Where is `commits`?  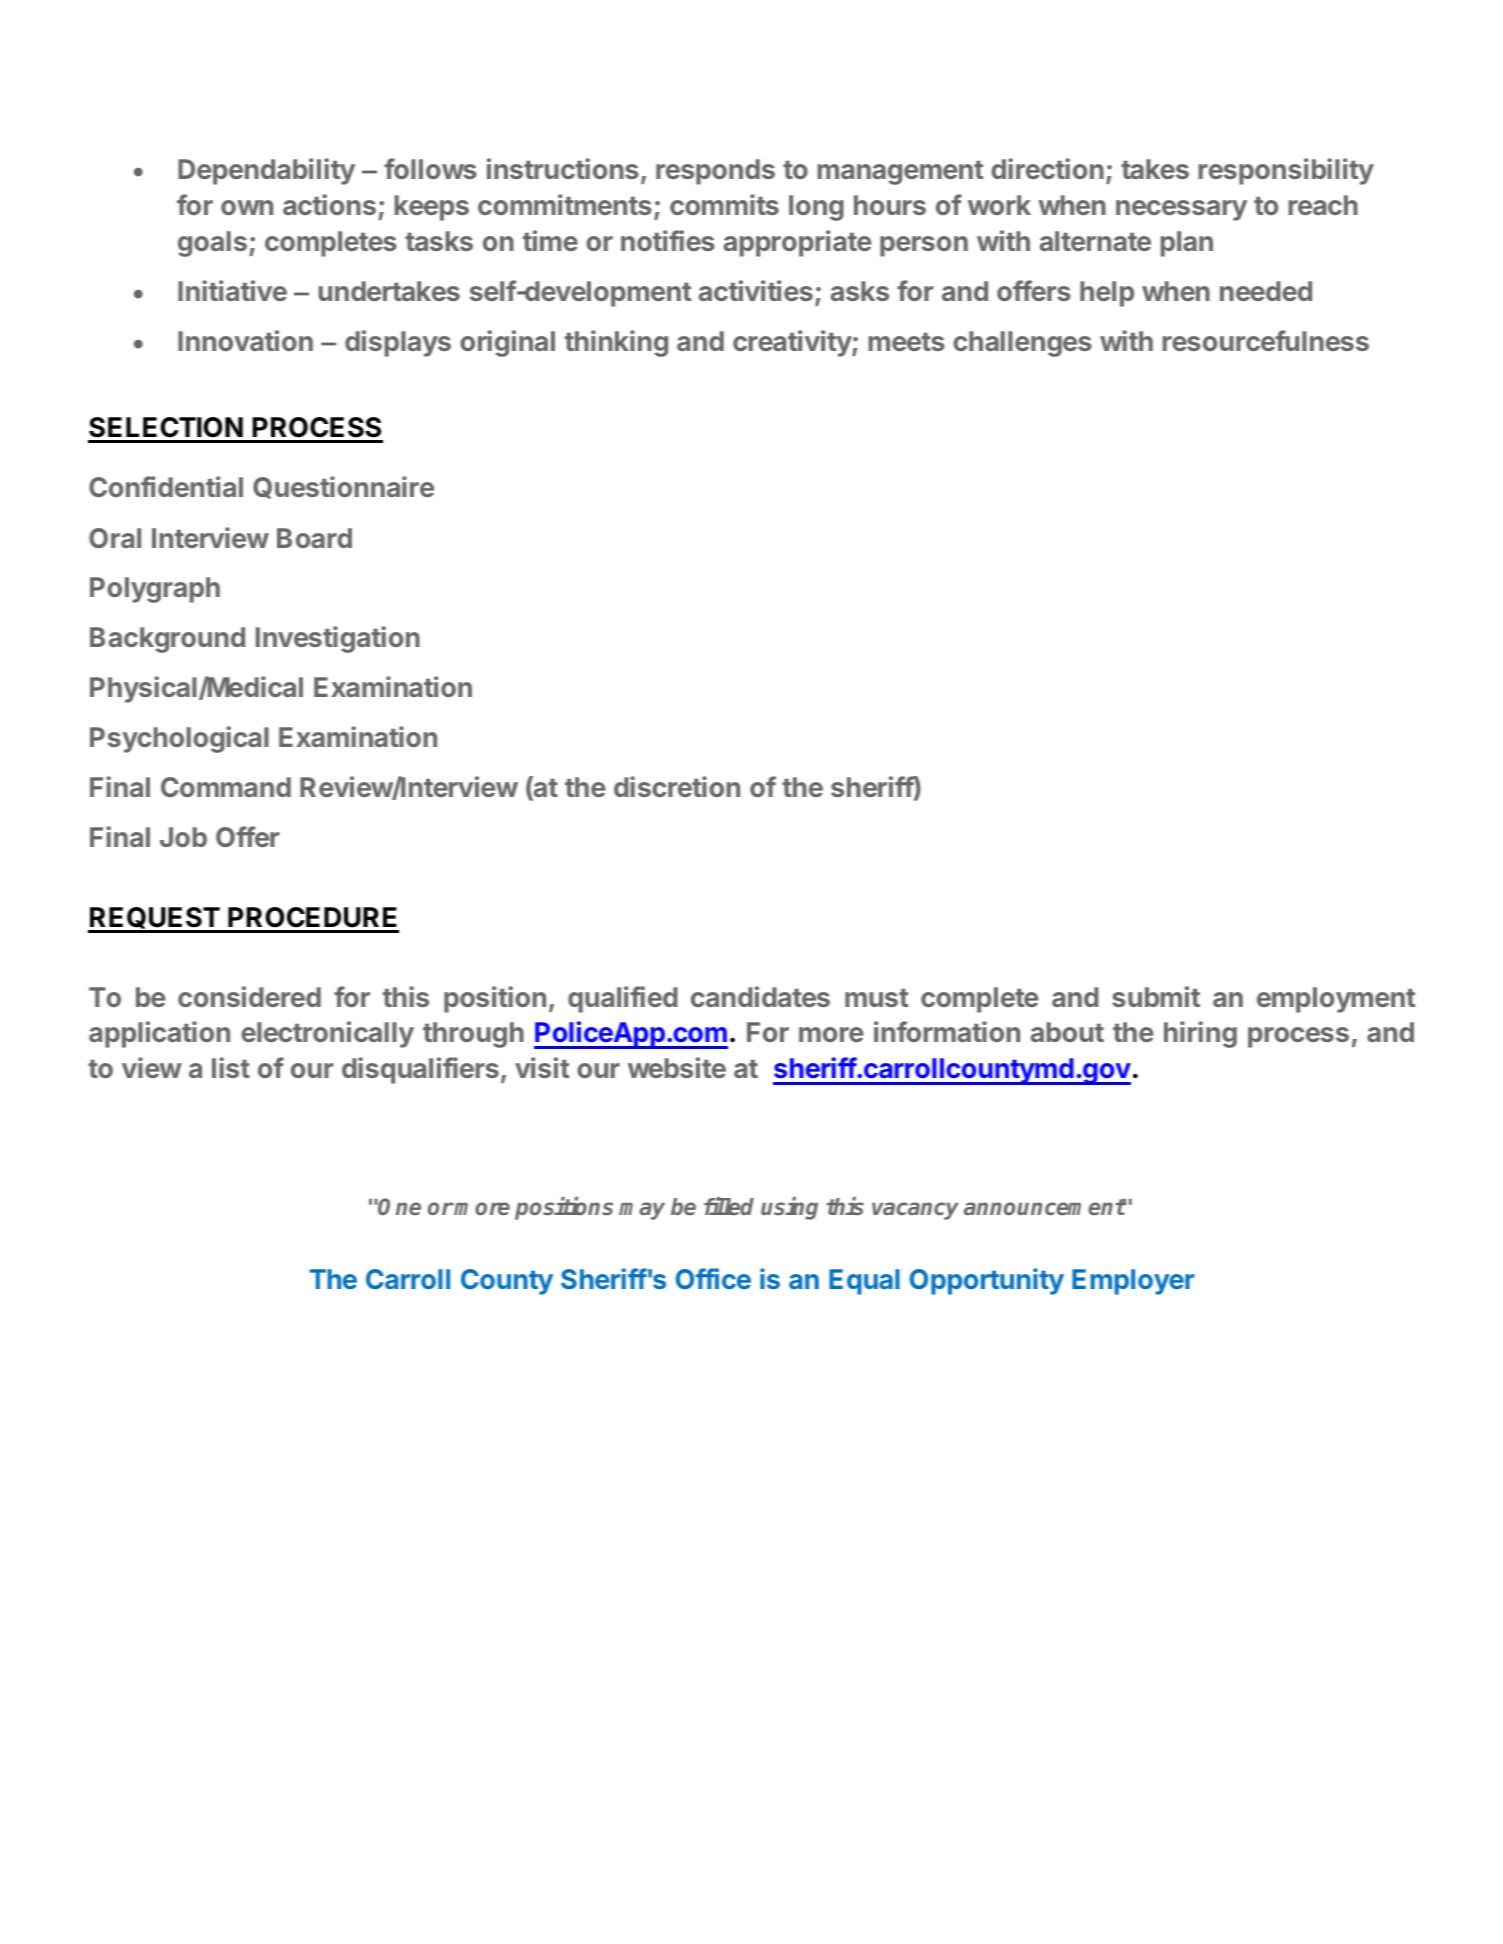
commits is located at coordinates (724, 204).
